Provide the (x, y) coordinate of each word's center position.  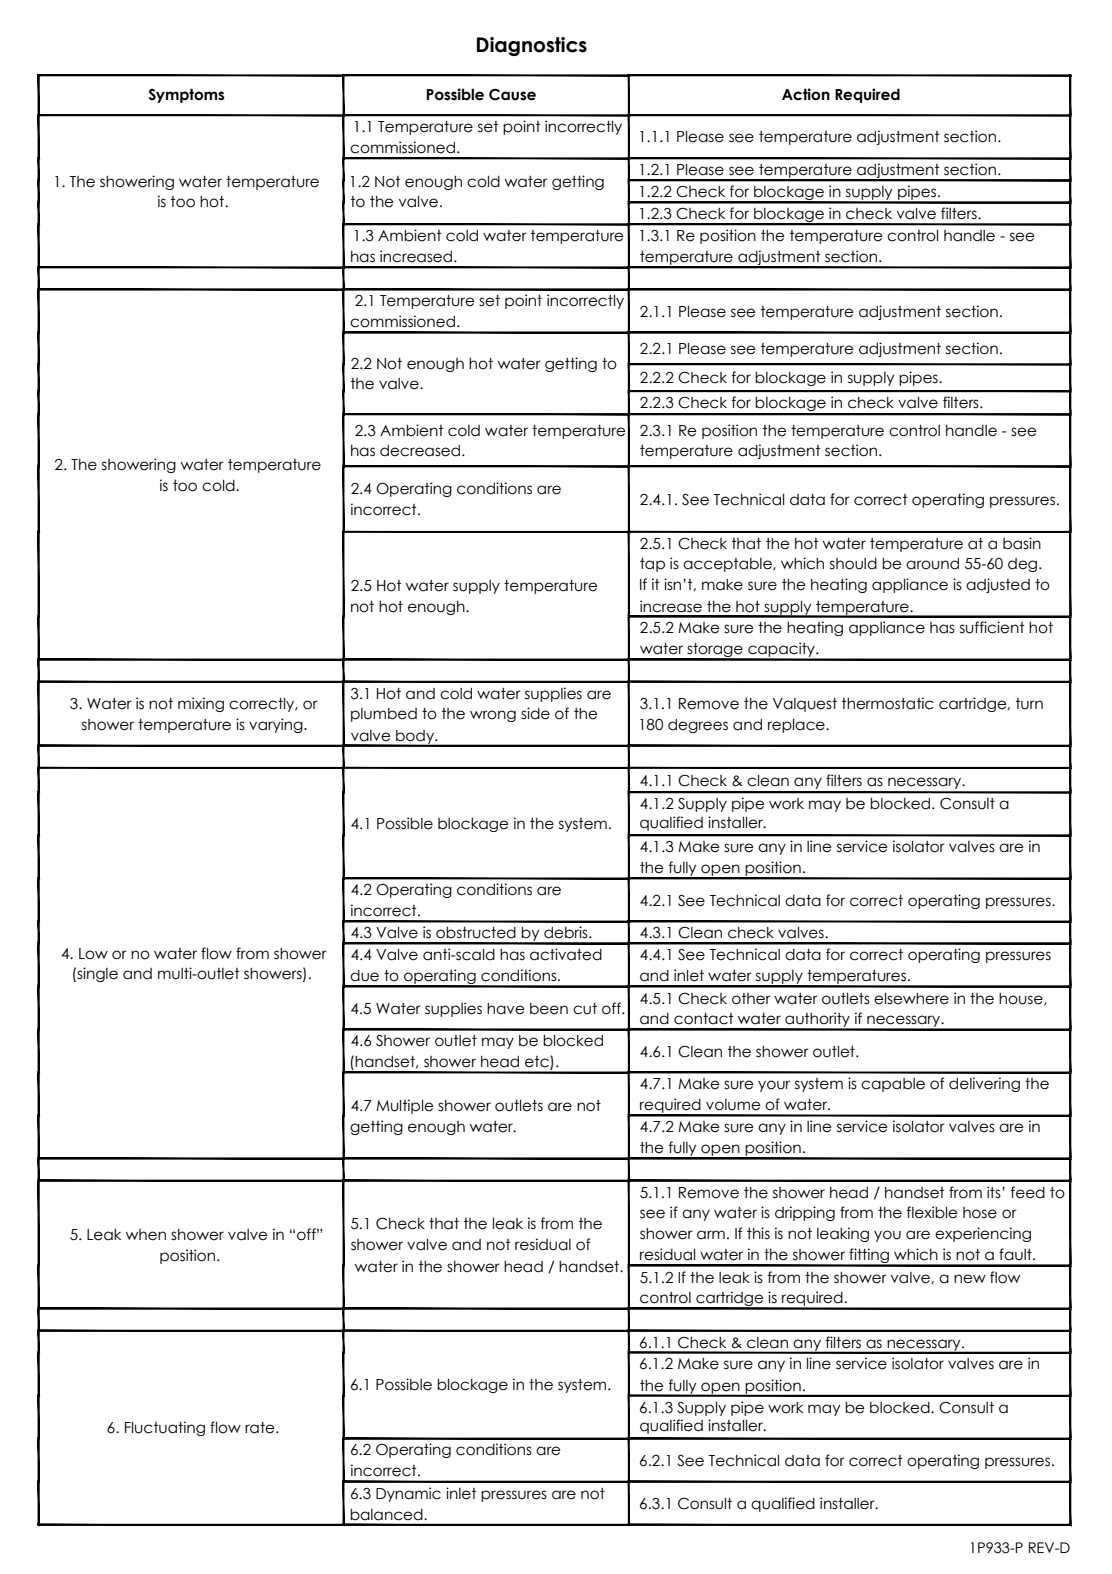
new (970, 1279)
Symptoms (187, 95)
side (535, 713)
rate (261, 1428)
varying (277, 725)
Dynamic (408, 1494)
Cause (512, 95)
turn (1029, 704)
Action (806, 94)
